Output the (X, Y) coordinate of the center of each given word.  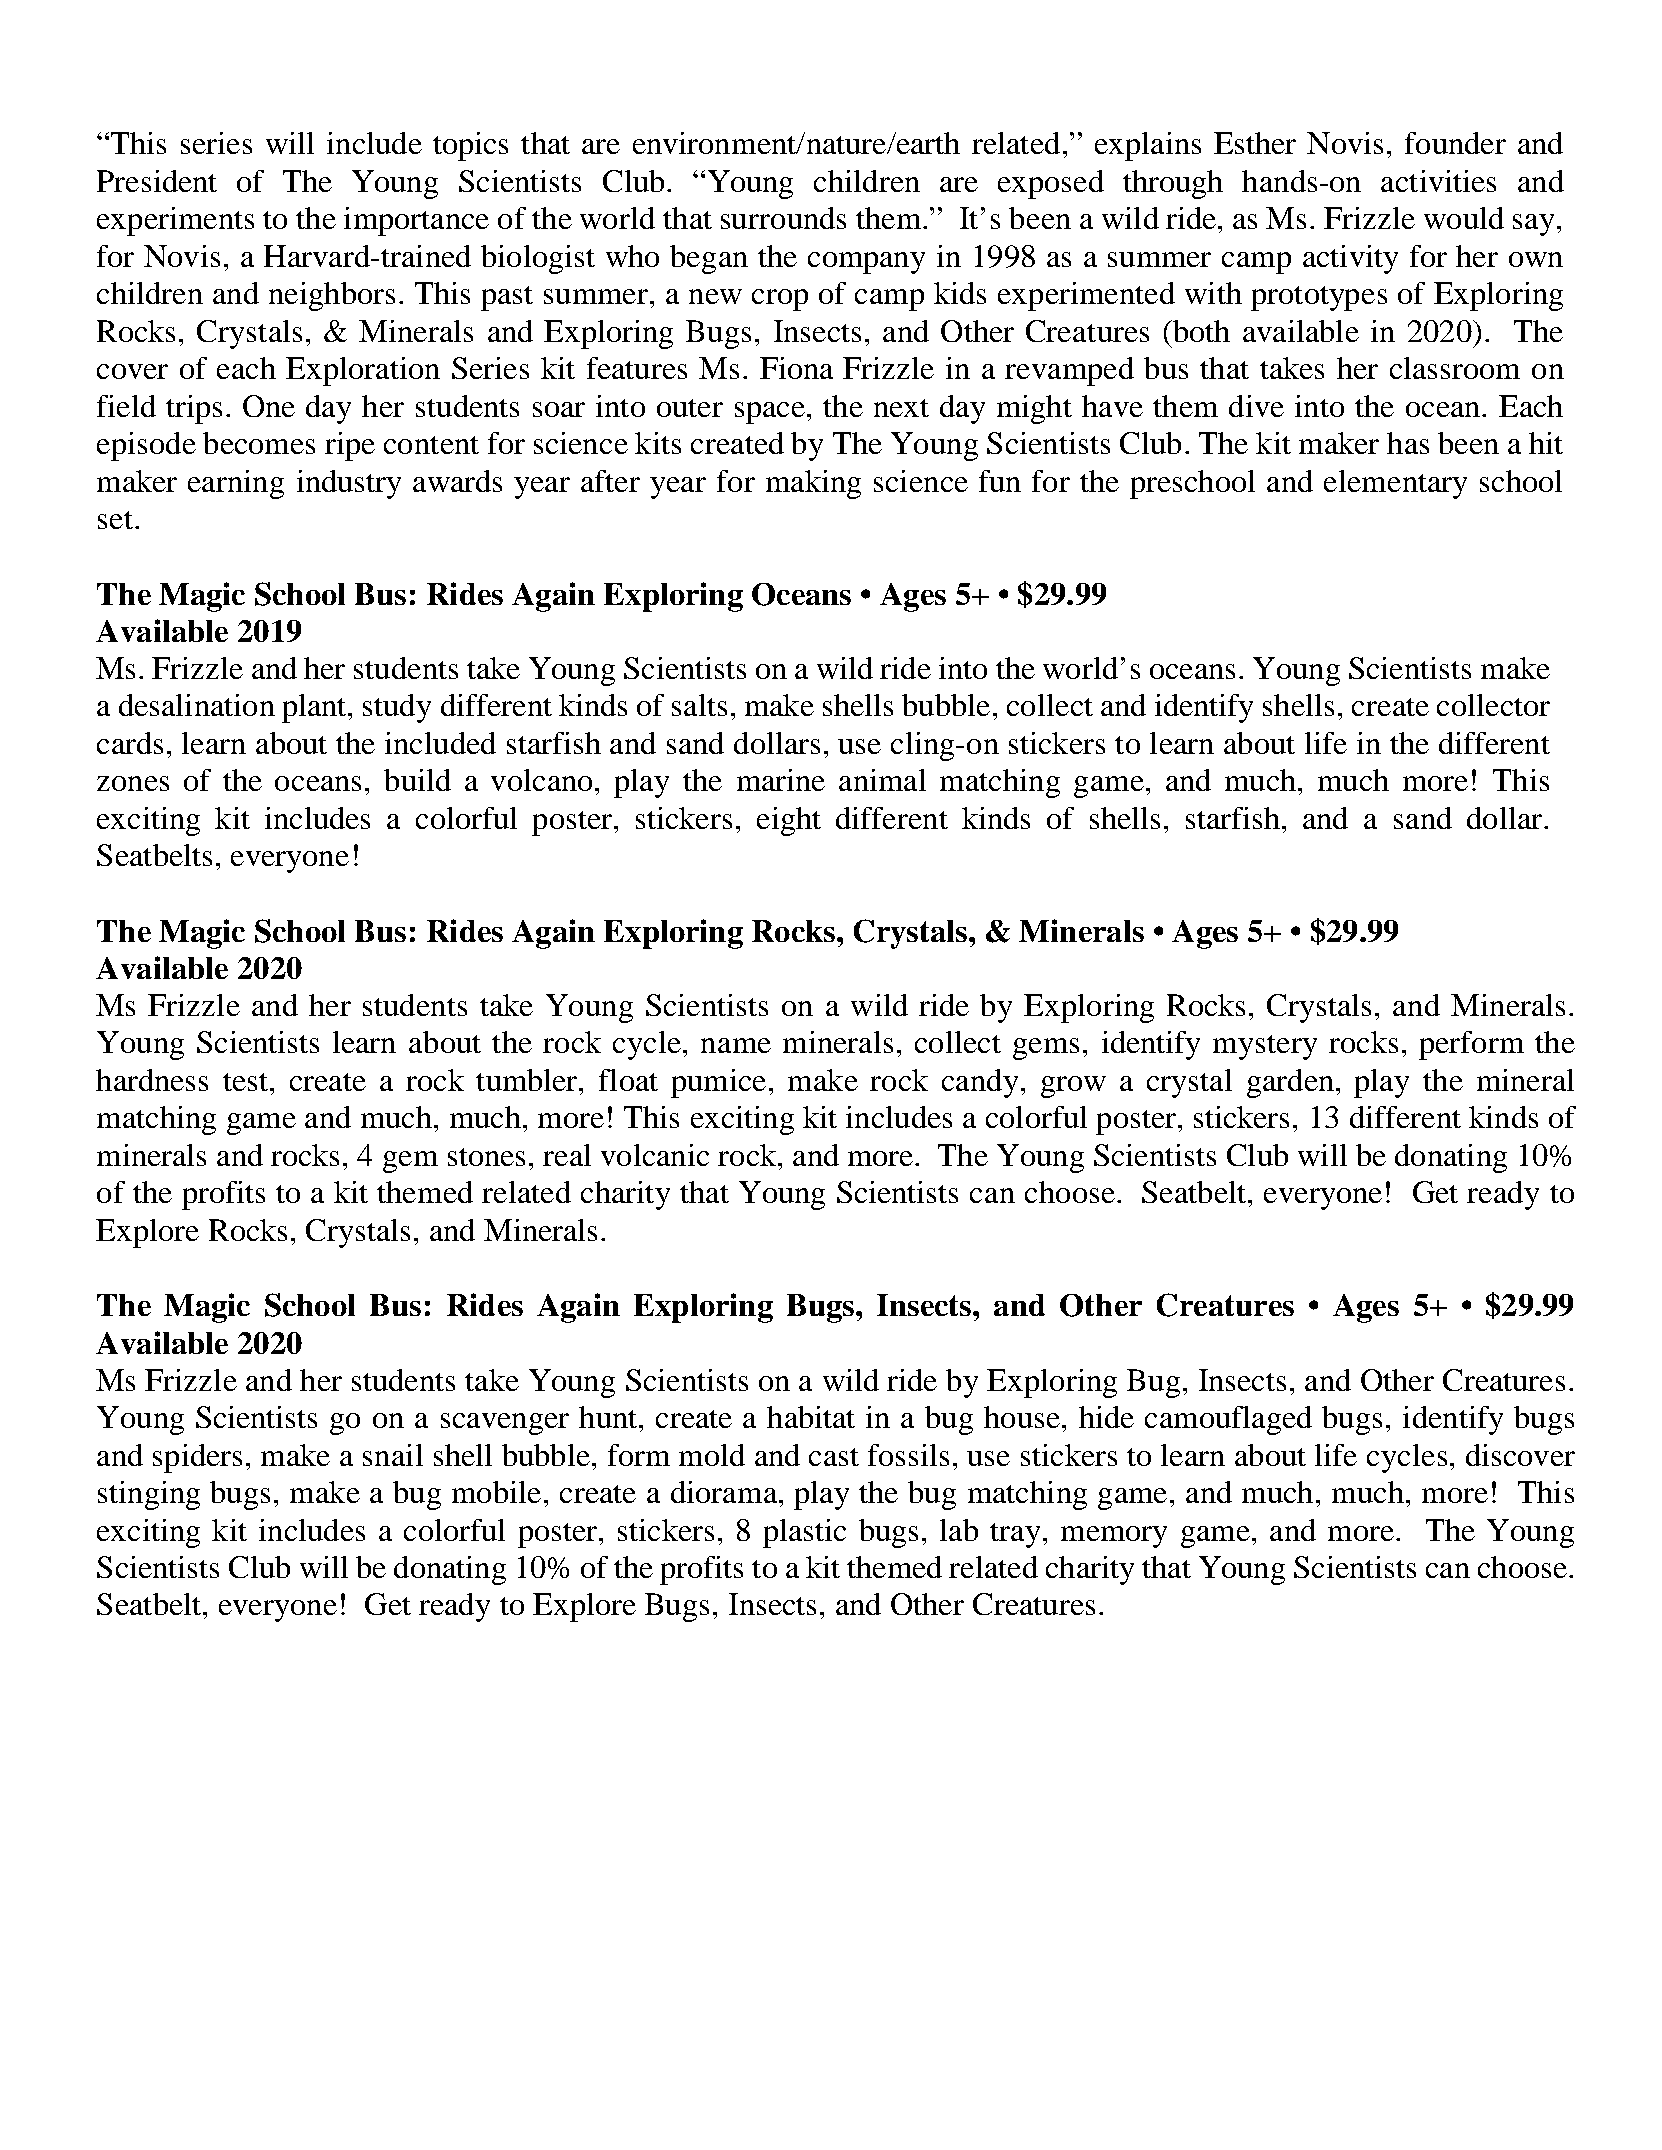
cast (834, 1457)
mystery (1265, 1047)
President (157, 181)
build (417, 780)
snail (393, 1455)
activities (1438, 181)
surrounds (783, 218)
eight (789, 821)
